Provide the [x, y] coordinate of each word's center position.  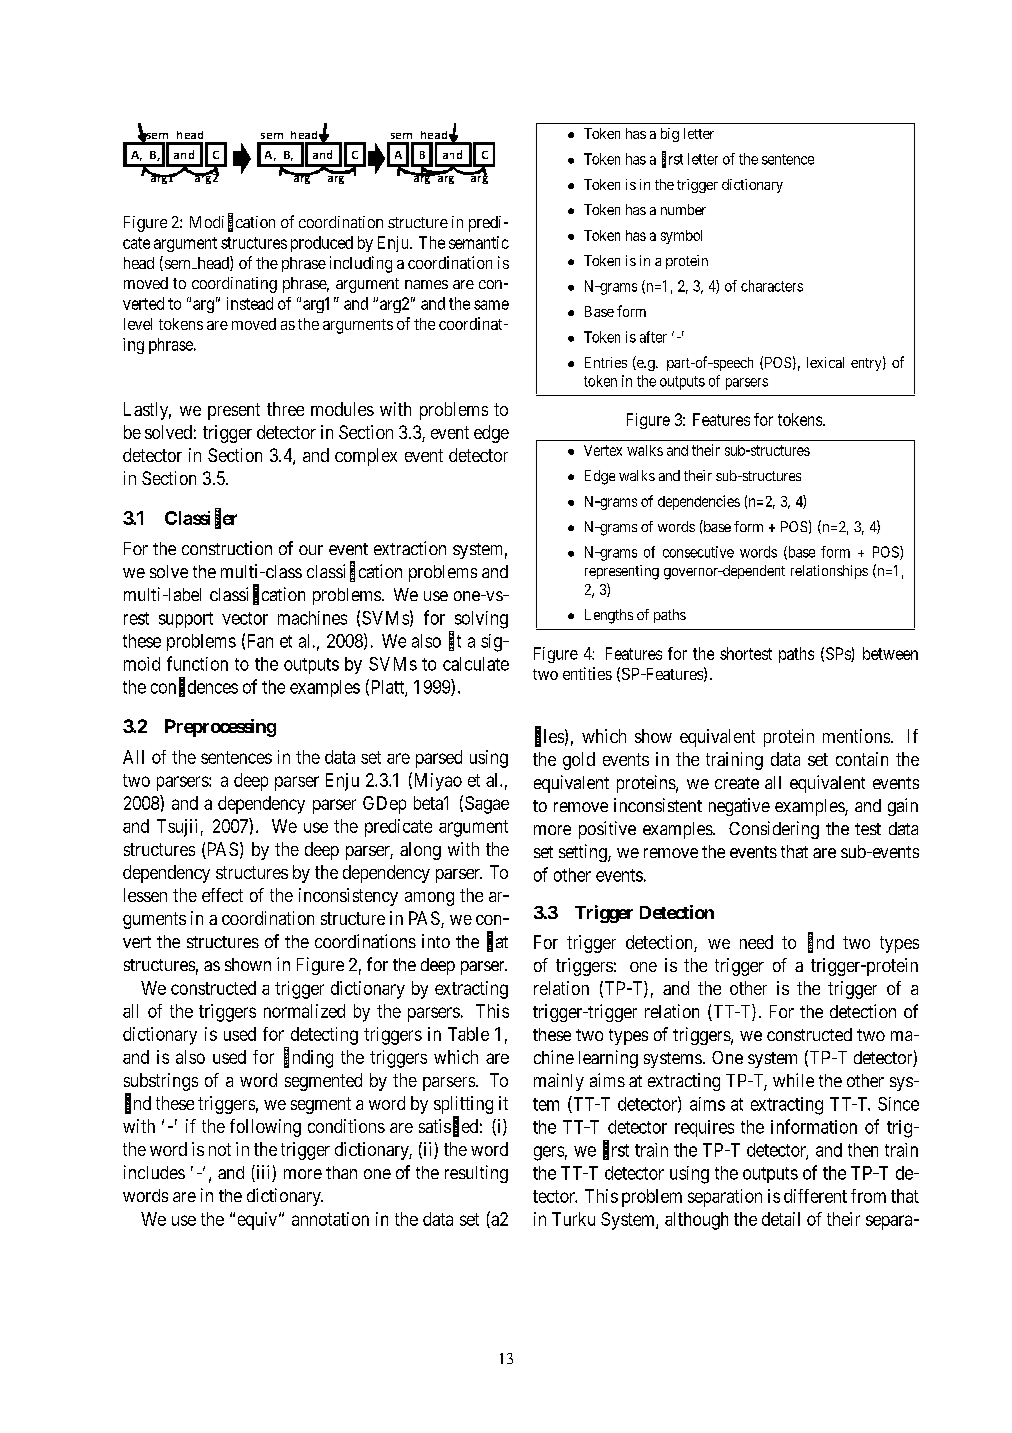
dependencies [699, 502]
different [815, 1196]
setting [584, 853]
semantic [479, 242]
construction [227, 548]
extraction [410, 548]
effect [222, 895]
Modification [232, 222]
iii [263, 1173]
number [683, 209]
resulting [476, 1174]
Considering [774, 830]
